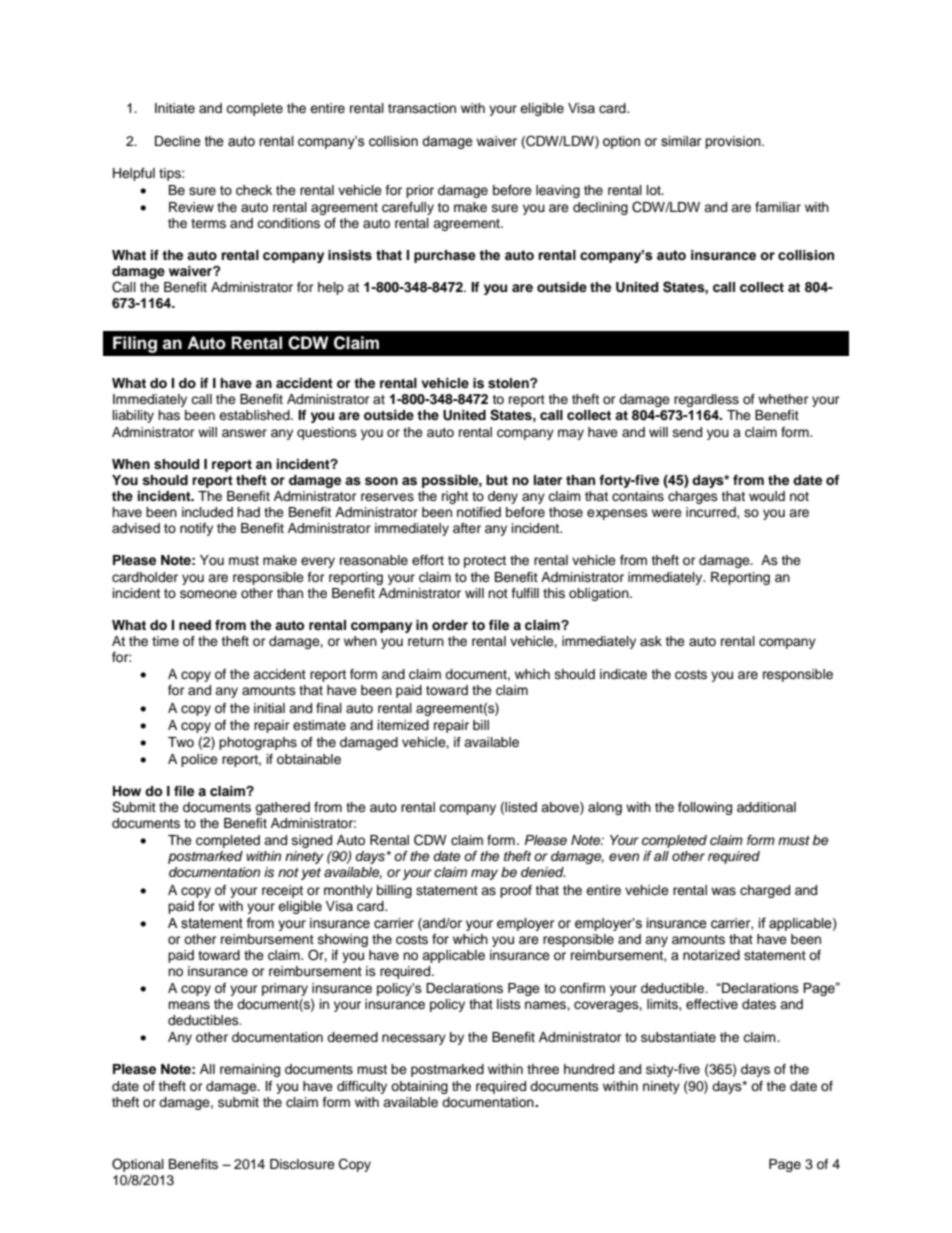  What do you see at coordinates (269, 708) in the screenshot?
I see `initial` at bounding box center [269, 708].
